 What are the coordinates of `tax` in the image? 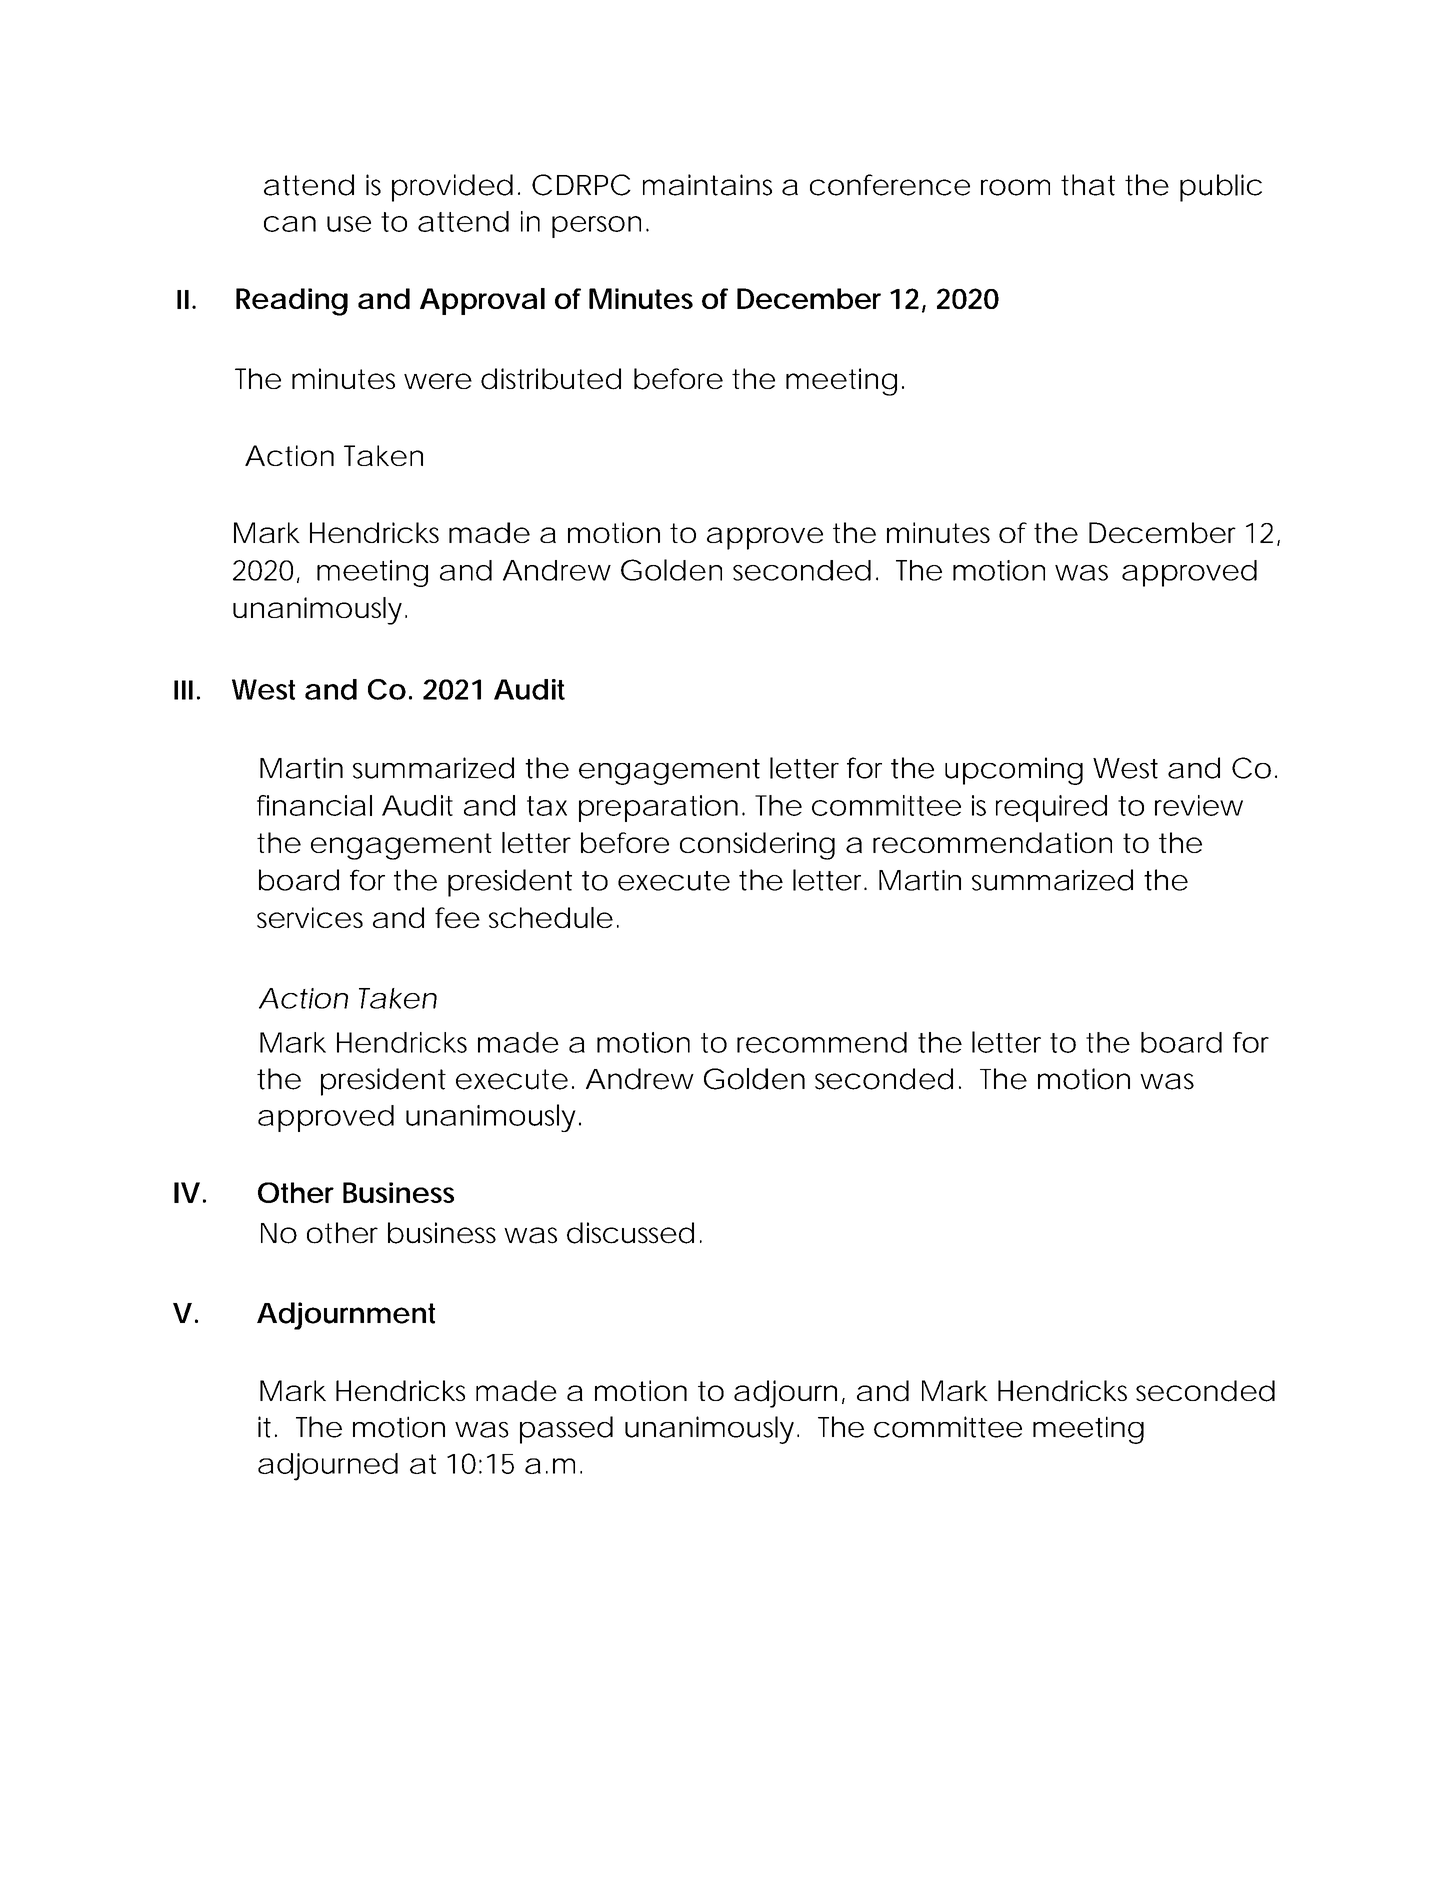 It's located at (547, 806).
